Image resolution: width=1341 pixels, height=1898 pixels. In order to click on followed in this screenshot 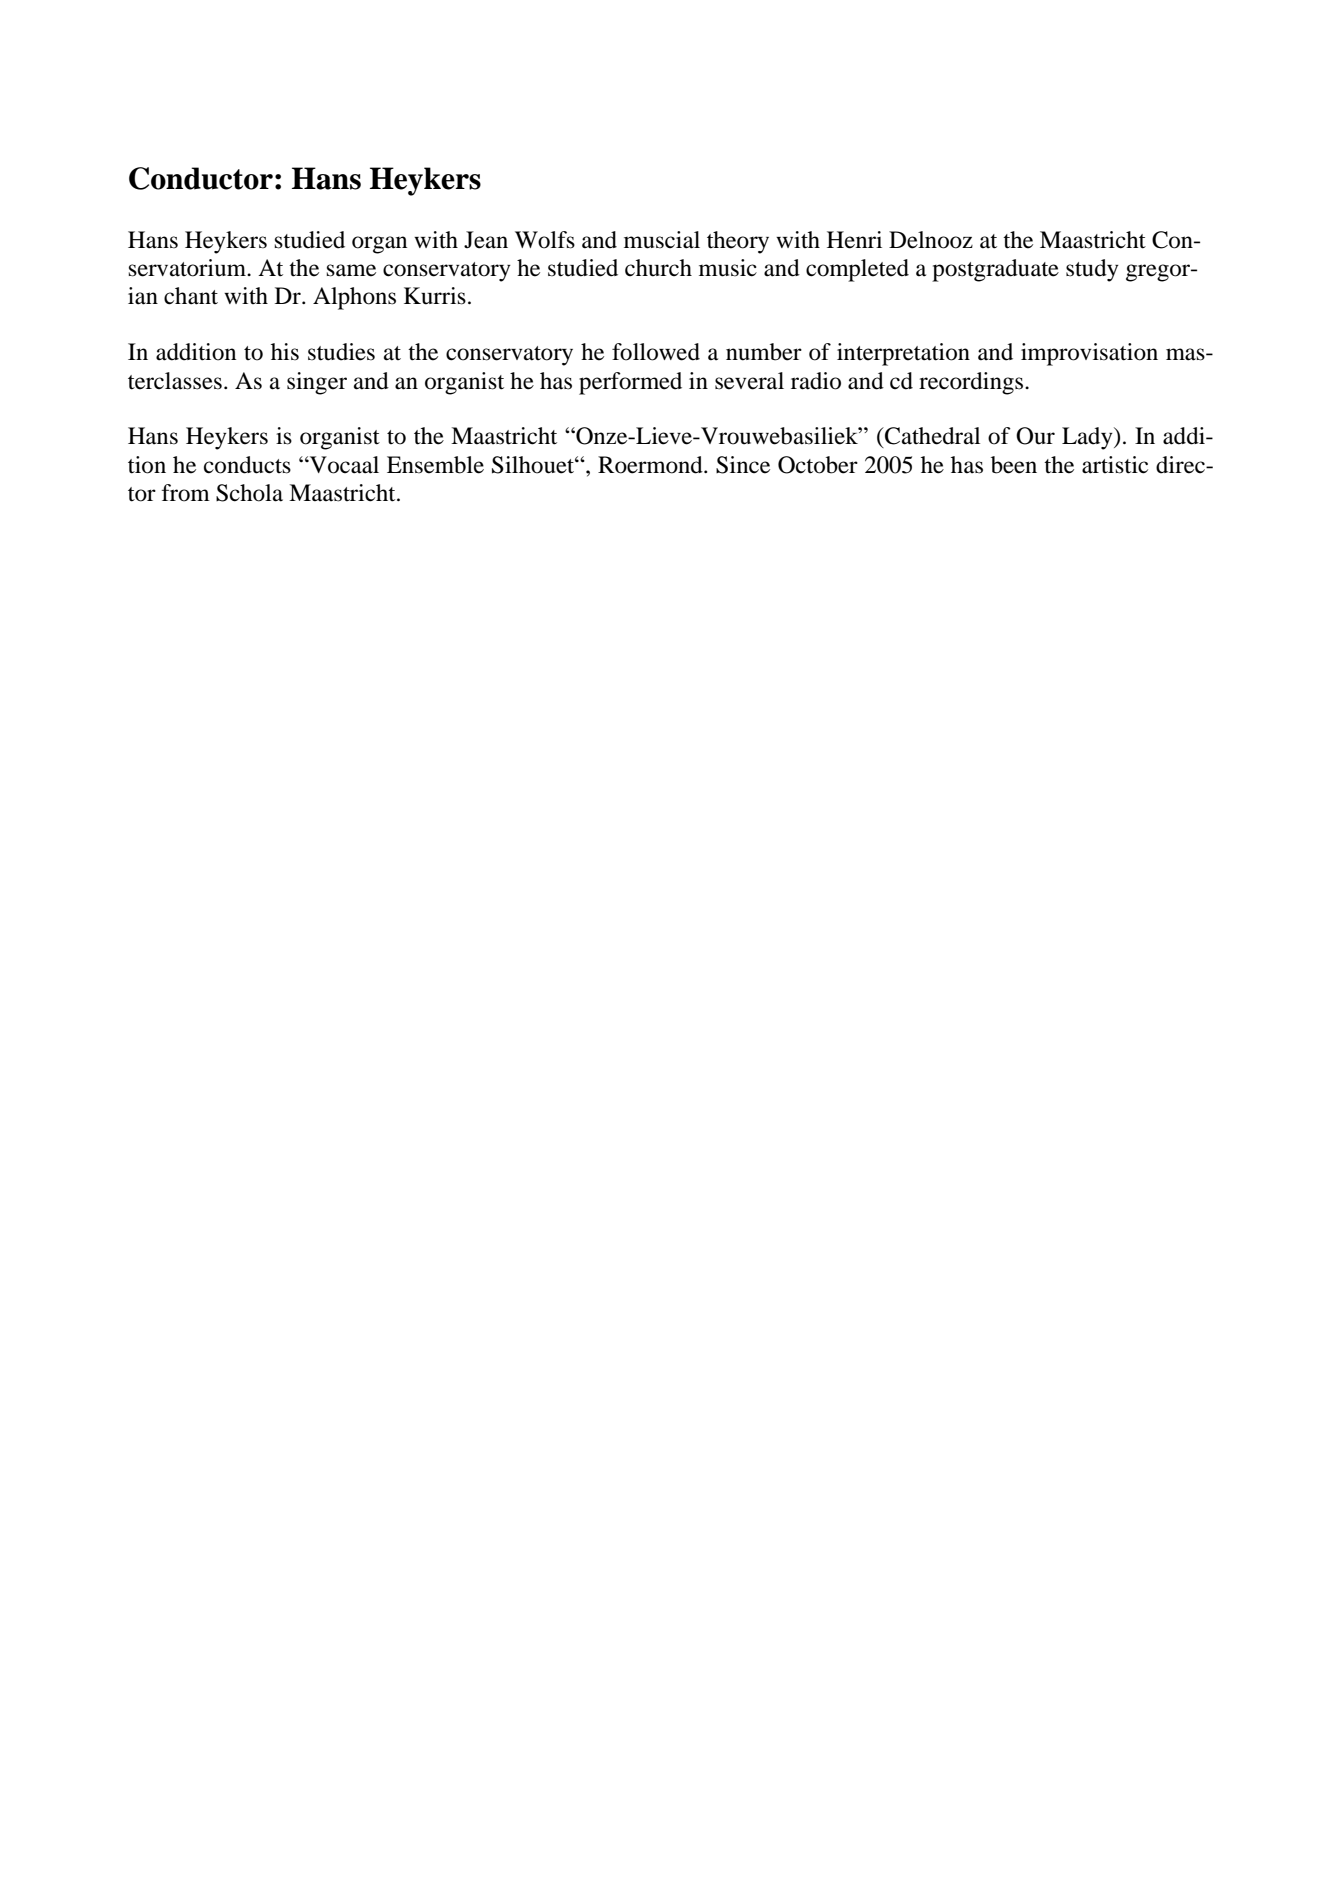, I will do `click(656, 352)`.
